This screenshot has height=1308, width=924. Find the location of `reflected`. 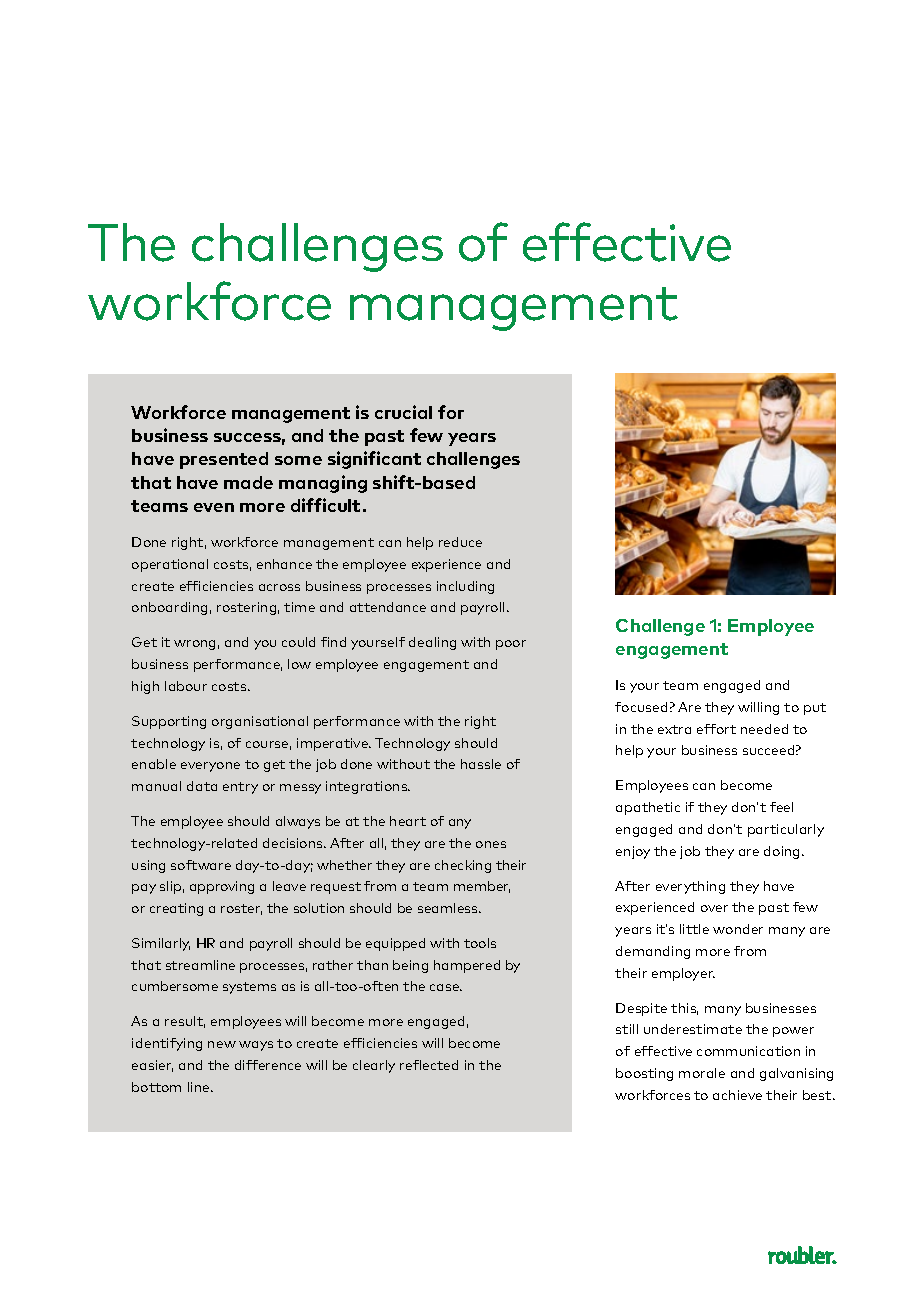

reflected is located at coordinates (429, 1065).
